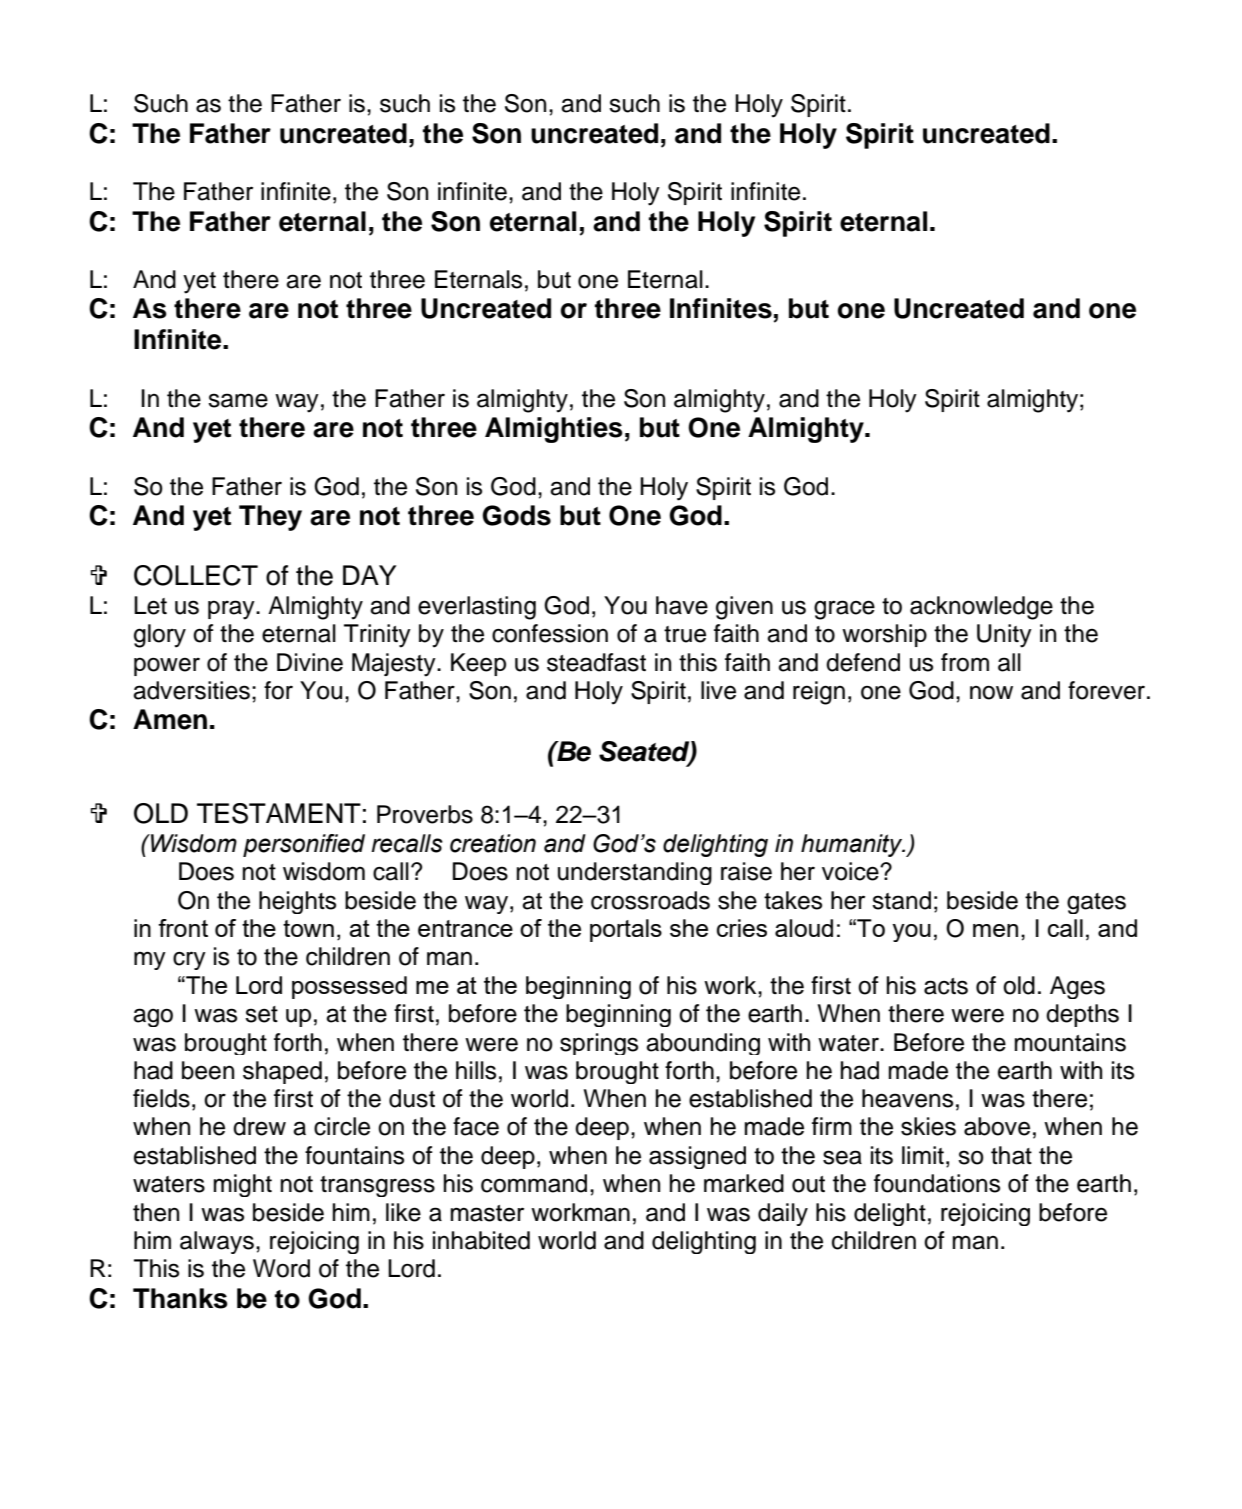 This screenshot has width=1242, height=1509. Describe the element at coordinates (516, 515) in the screenshot. I see `Gods` at that location.
